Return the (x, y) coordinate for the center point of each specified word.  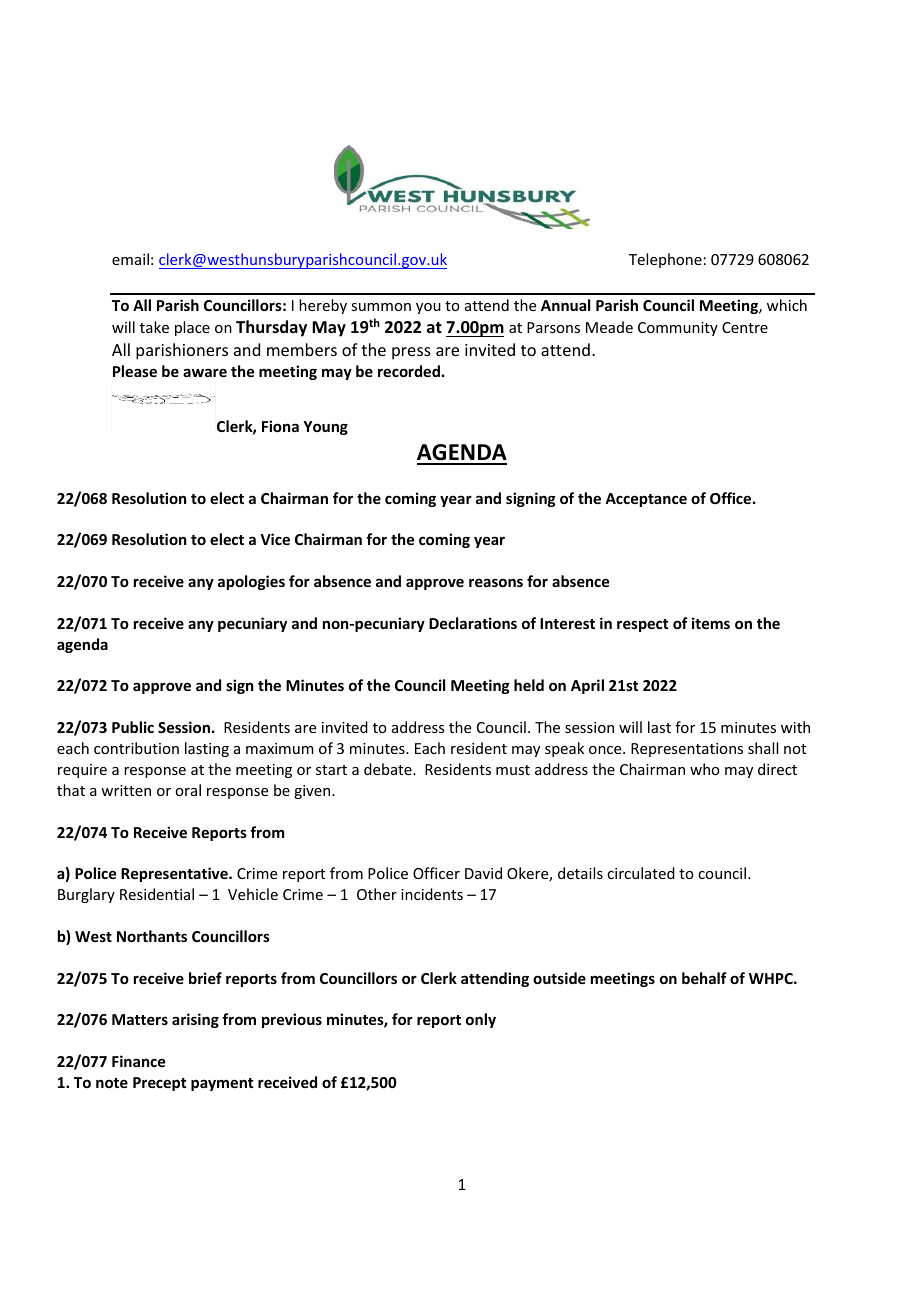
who (705, 769)
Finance (138, 1061)
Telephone (665, 260)
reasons (496, 582)
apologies (251, 582)
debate (389, 769)
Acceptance (646, 500)
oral (188, 790)
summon (381, 307)
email (130, 259)
